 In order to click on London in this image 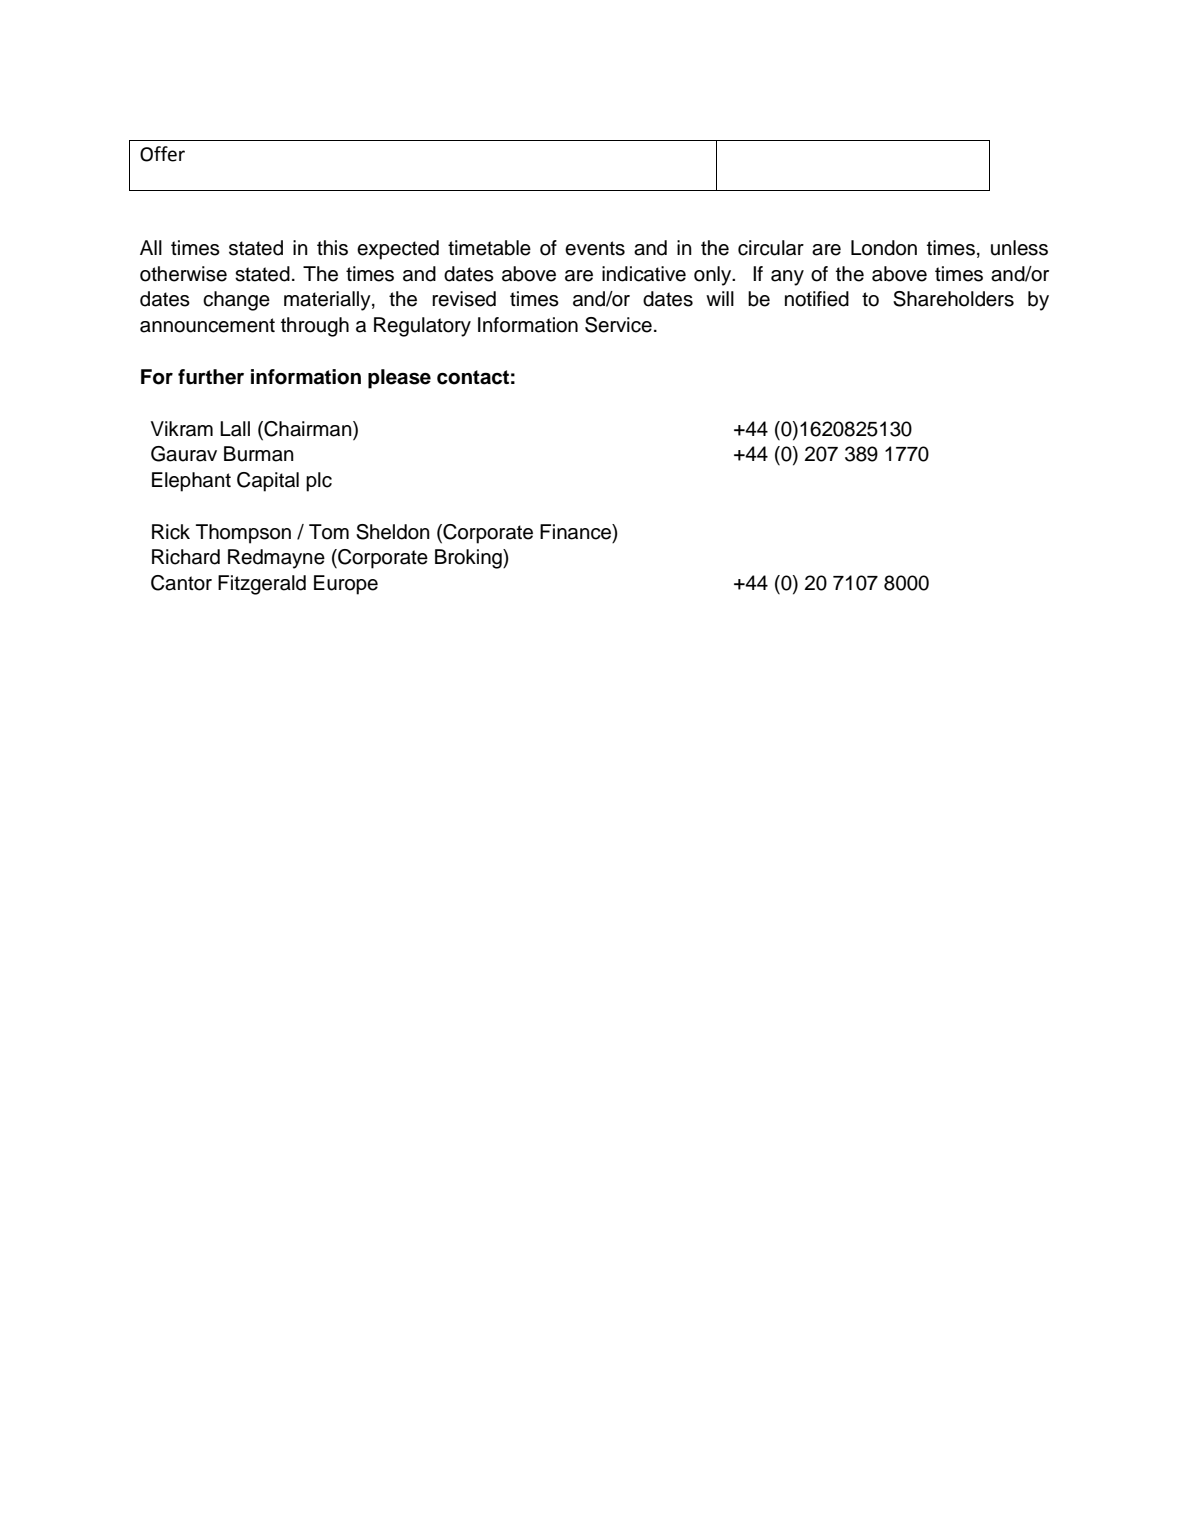, I will do `click(884, 248)`.
